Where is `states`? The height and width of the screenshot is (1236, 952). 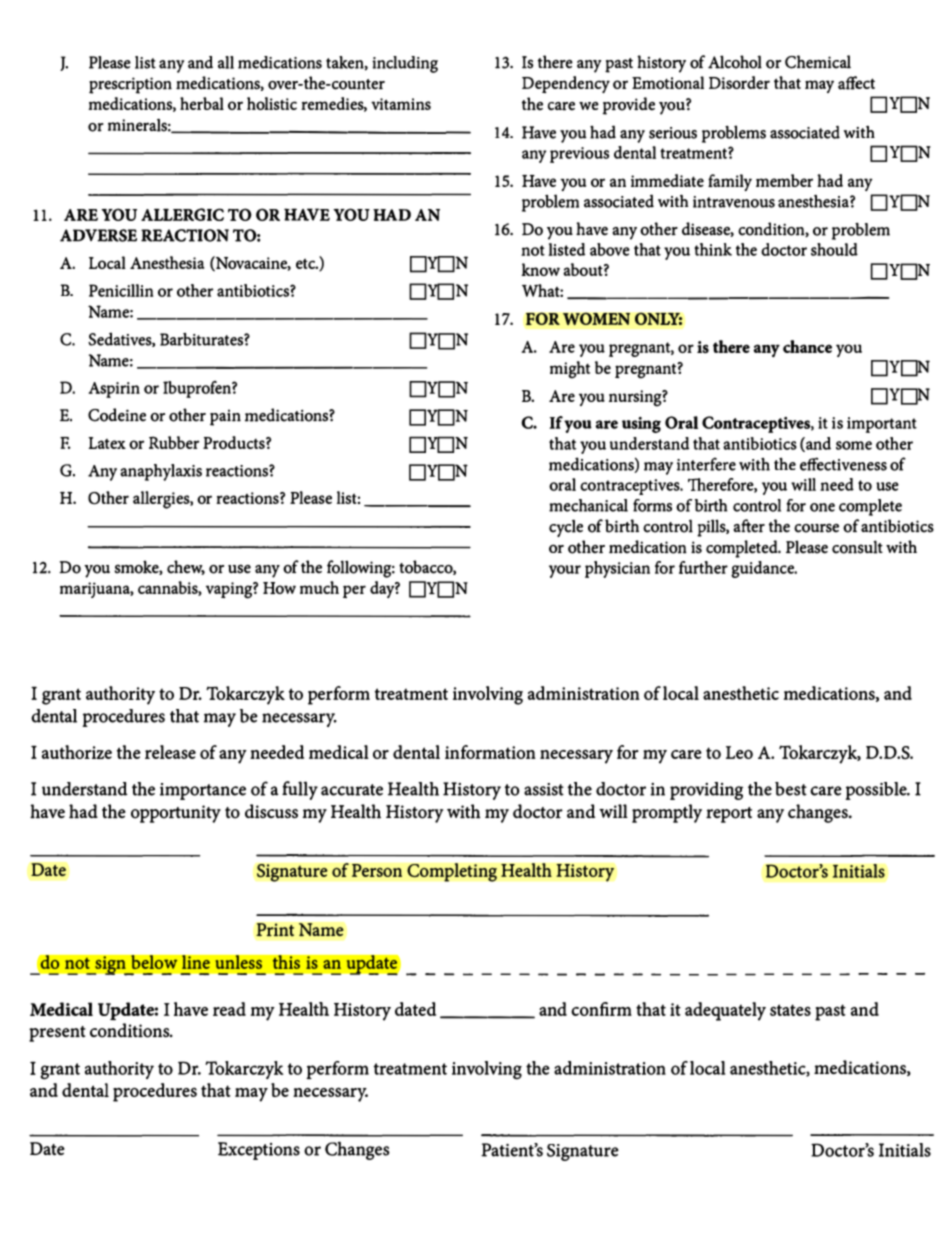
states is located at coordinates (790, 1010).
